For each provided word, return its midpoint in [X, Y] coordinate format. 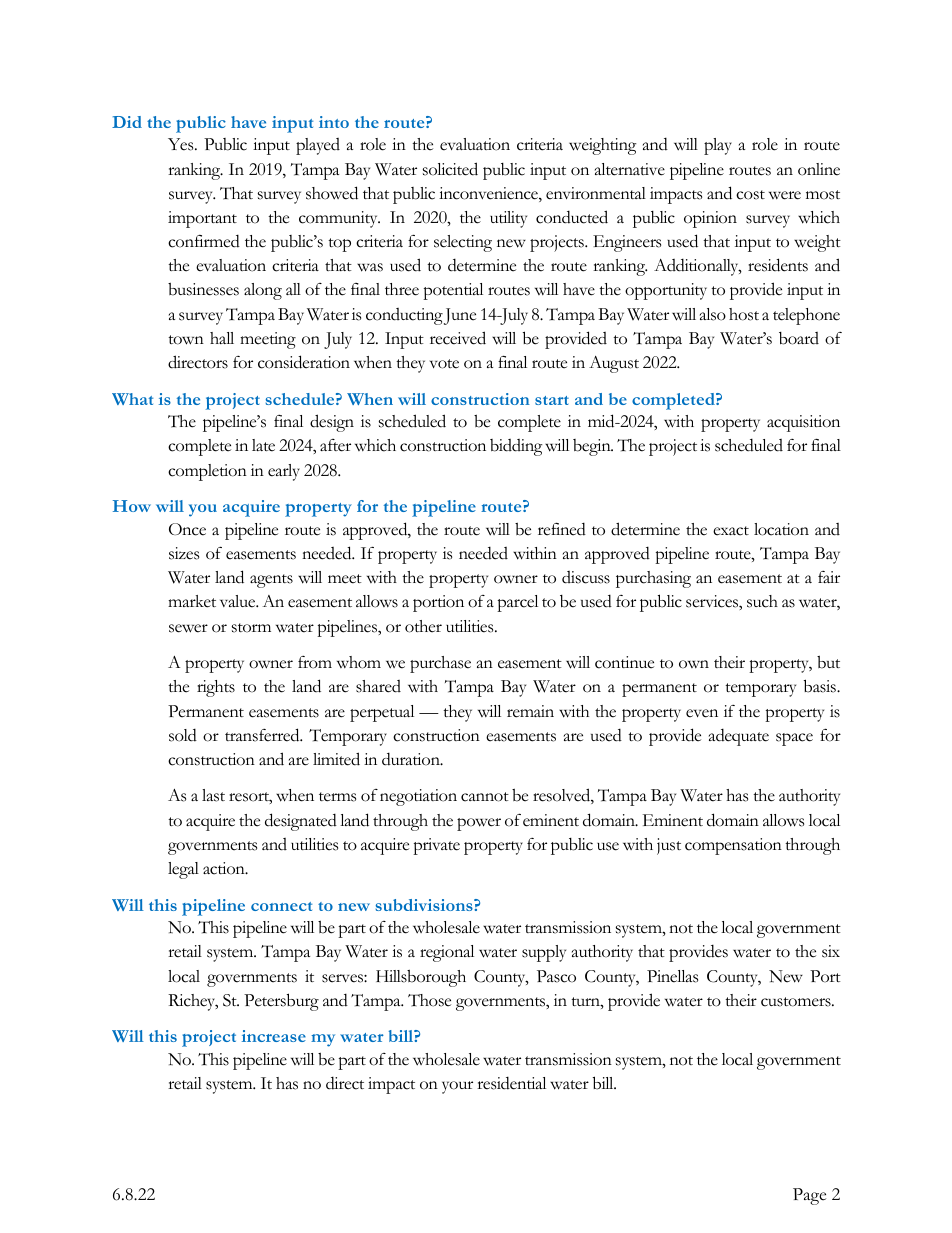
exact [731, 531]
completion [207, 472]
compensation [733, 846]
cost [750, 195]
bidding [516, 447]
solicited [450, 169]
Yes [182, 144]
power [479, 824]
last [213, 795]
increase [274, 1036]
